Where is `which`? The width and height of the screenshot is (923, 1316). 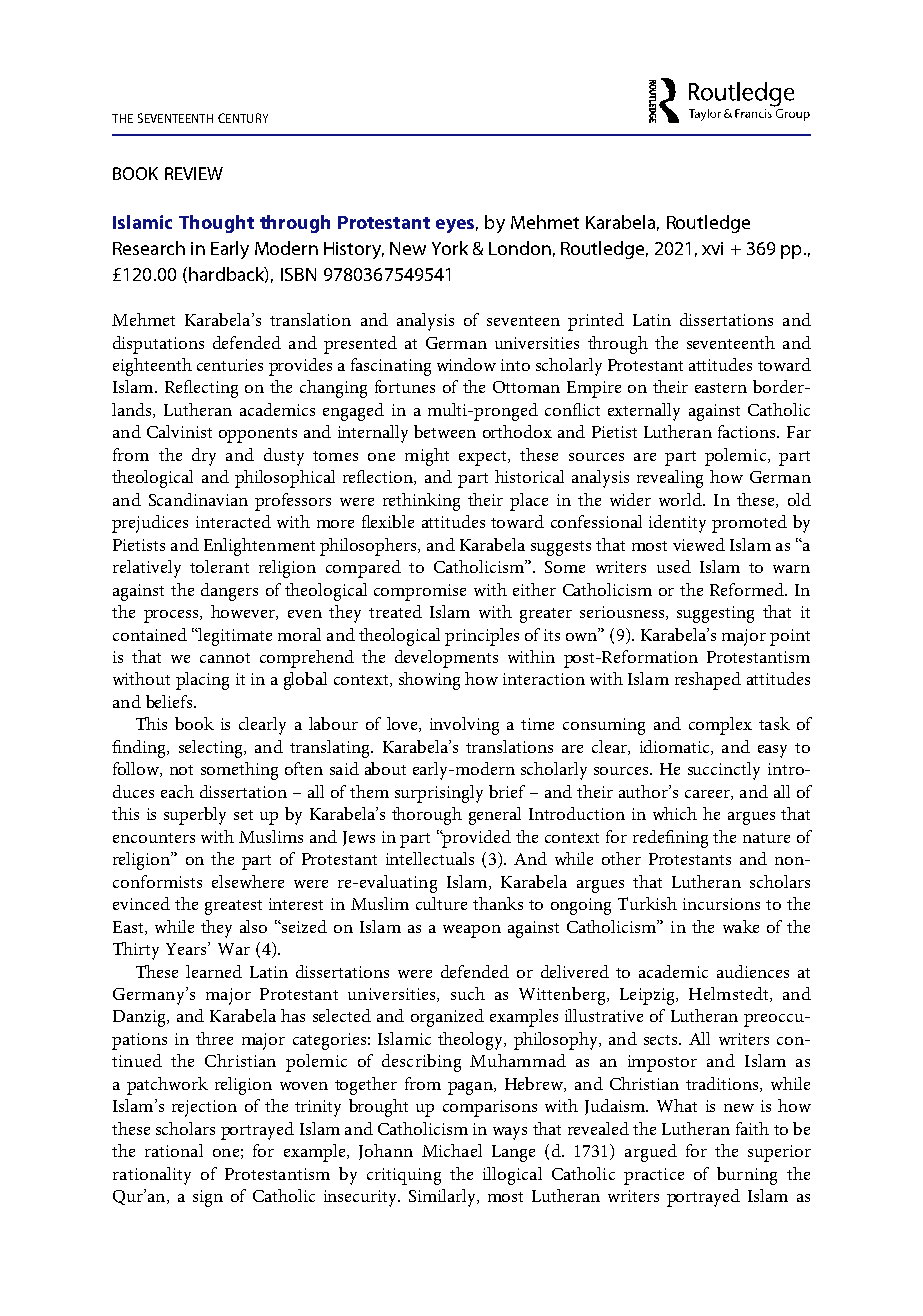 which is located at coordinates (675, 813).
